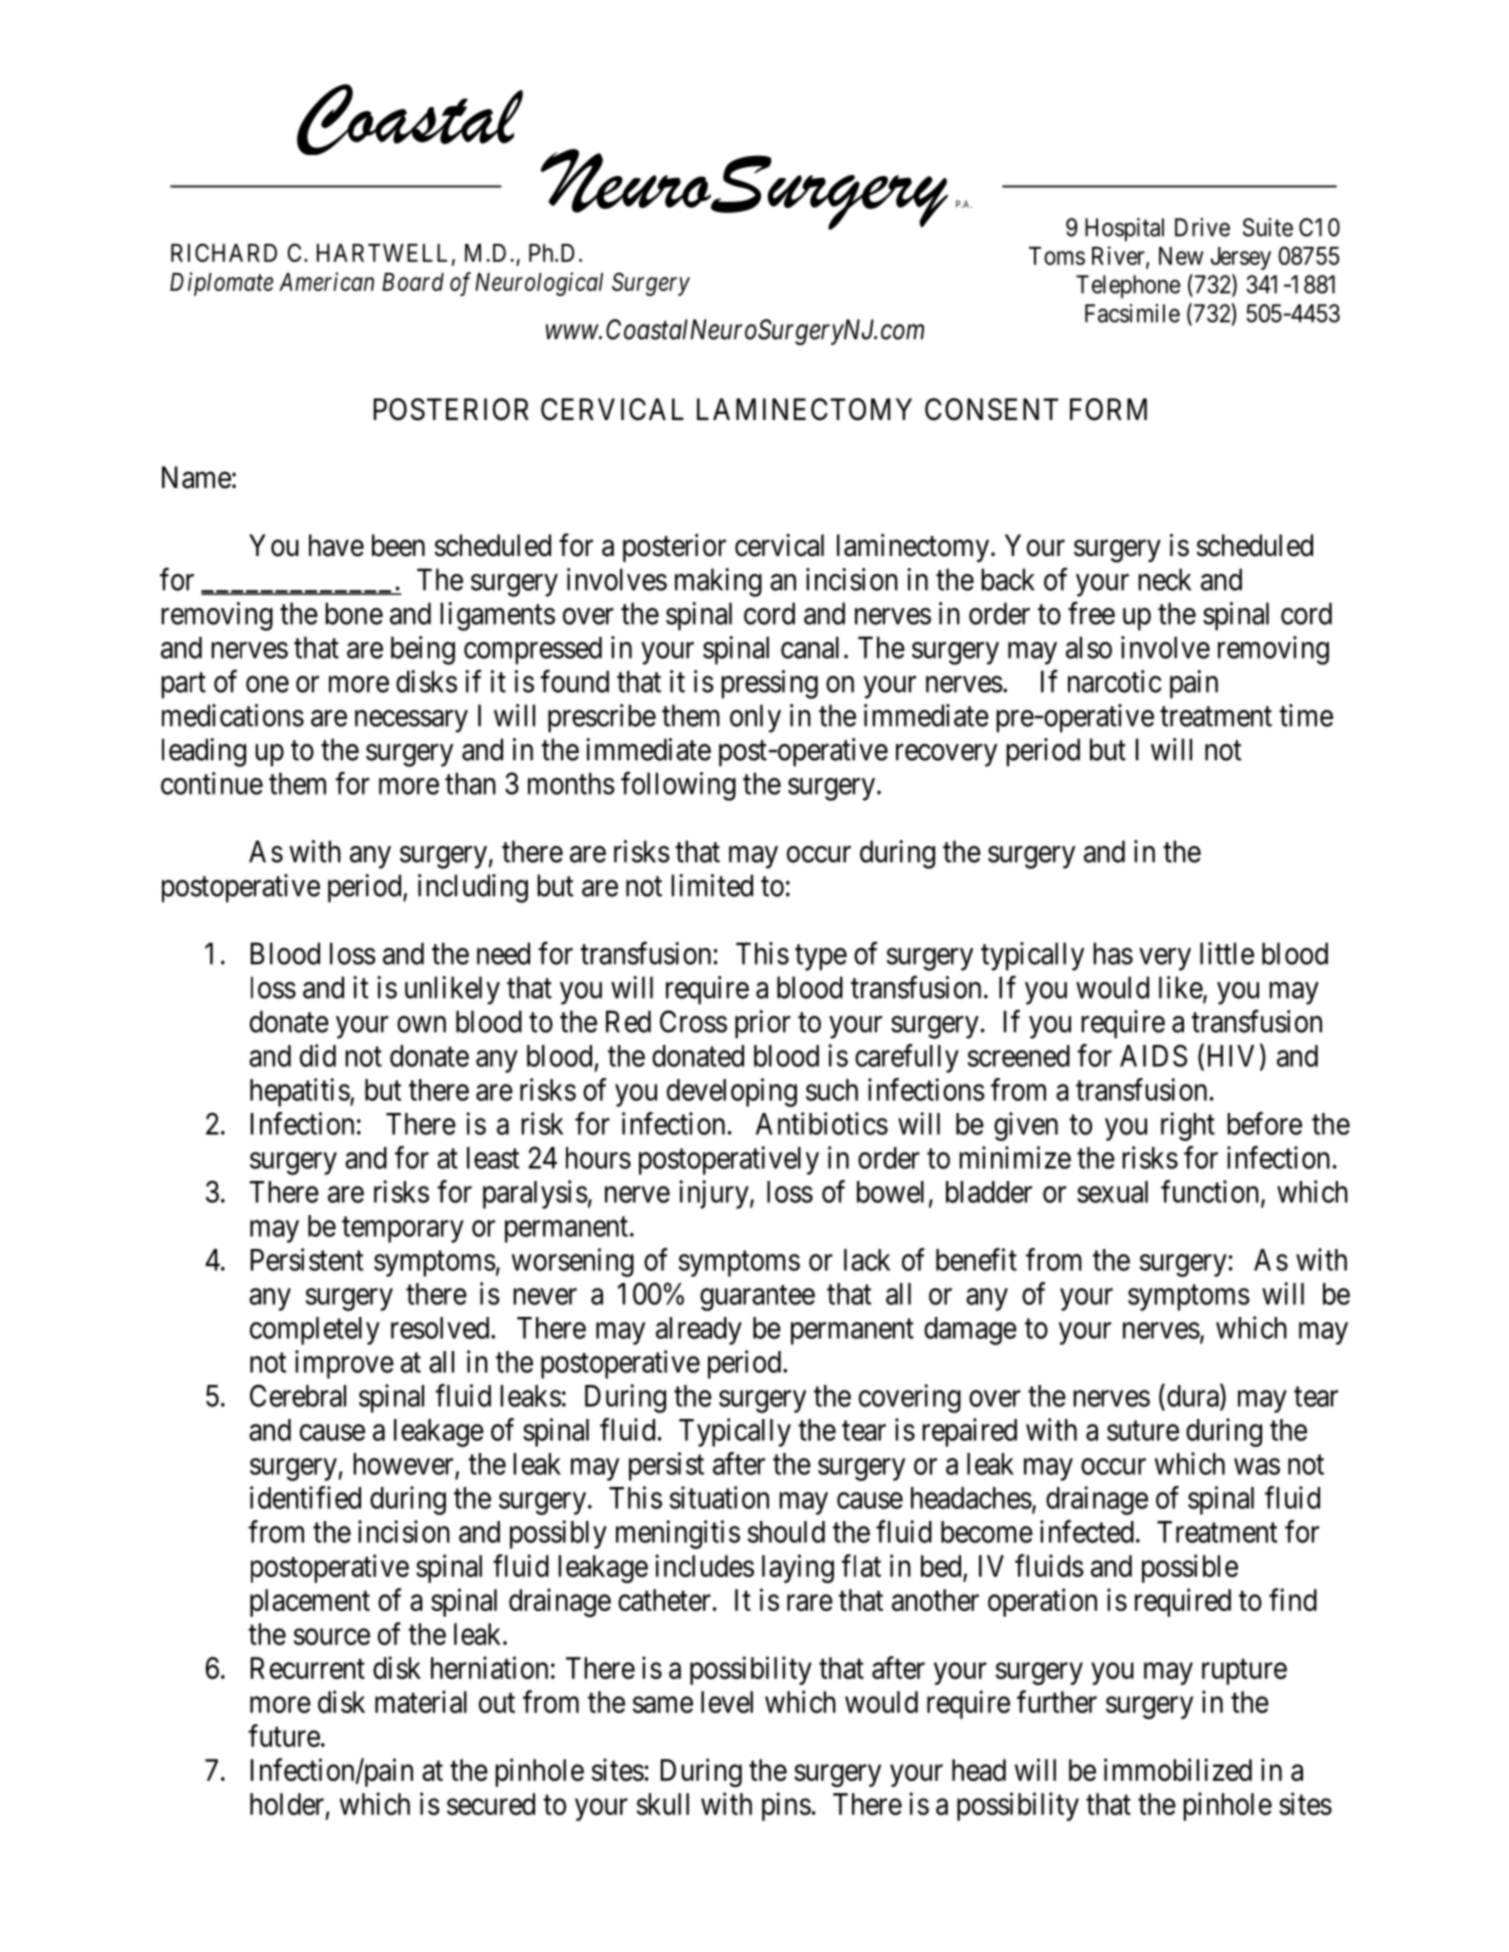  What do you see at coordinates (539, 284) in the screenshot?
I see `Neurological` at bounding box center [539, 284].
